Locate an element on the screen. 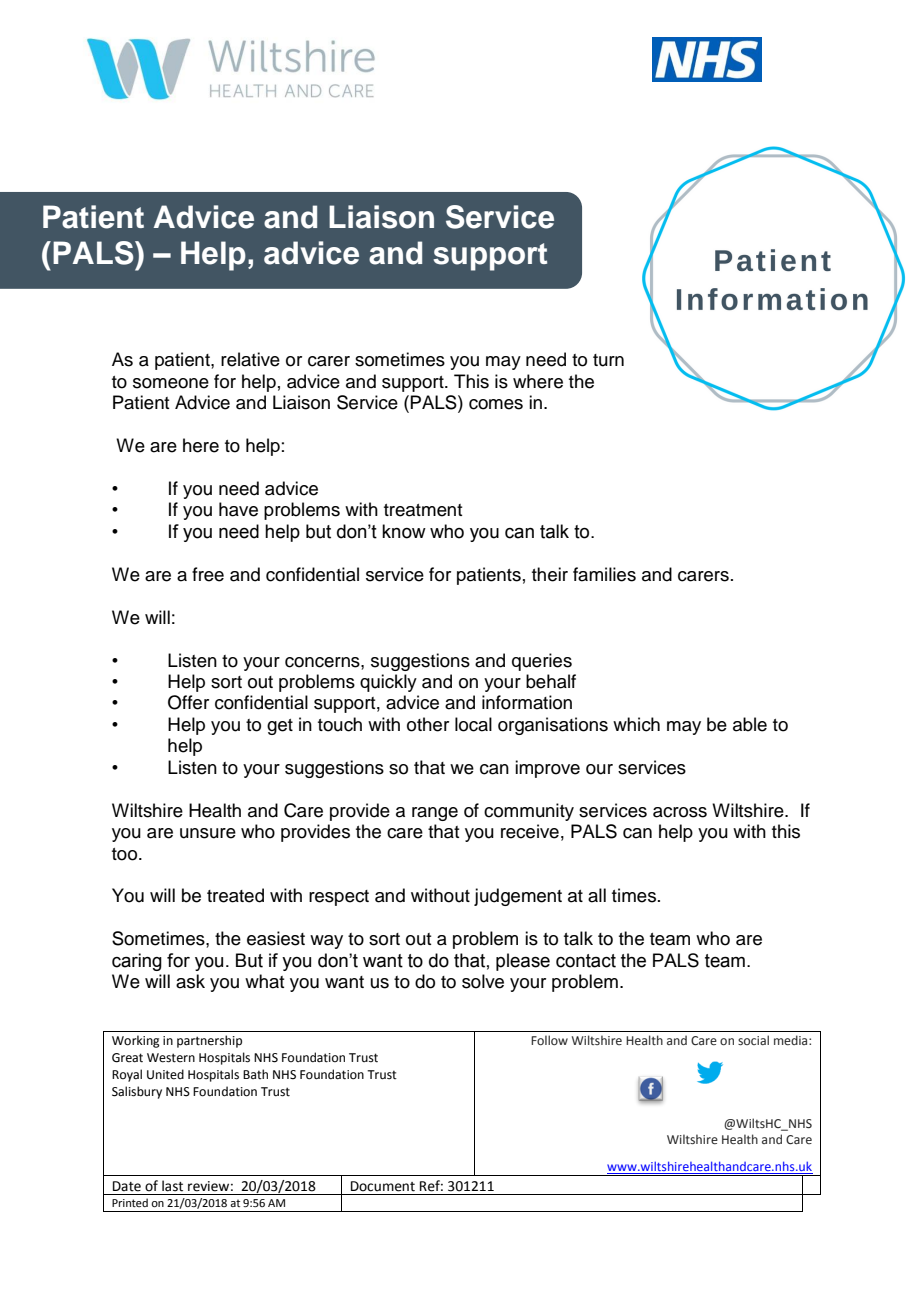 This screenshot has height=1308, width=924. across is located at coordinates (680, 812).
